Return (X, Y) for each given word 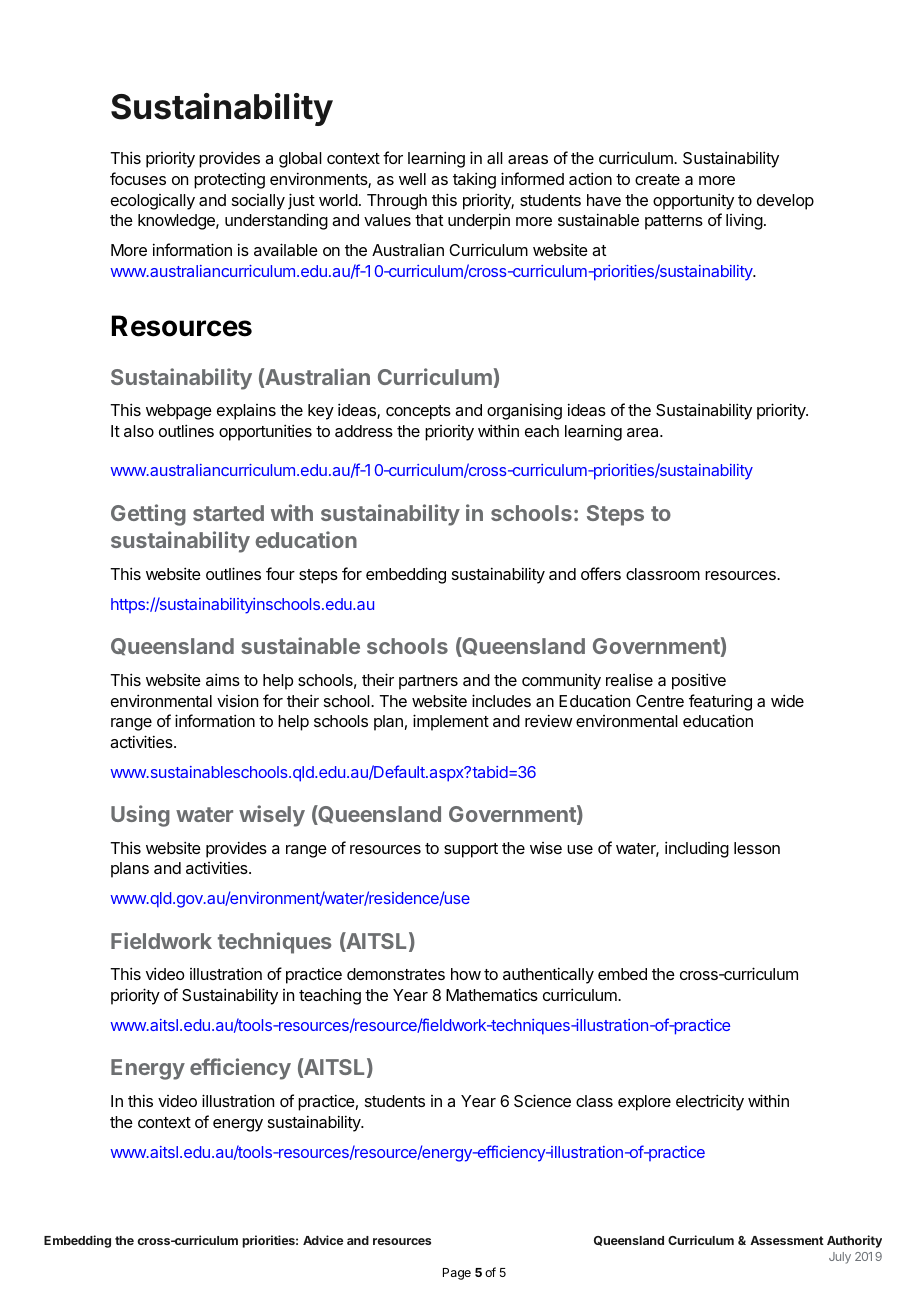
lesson (757, 848)
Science (542, 1100)
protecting (229, 180)
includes (501, 700)
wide (787, 700)
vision (237, 700)
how (466, 974)
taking (474, 180)
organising (524, 411)
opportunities (265, 432)
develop (785, 202)
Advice (323, 1240)
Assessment (787, 1240)
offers (601, 573)
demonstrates (396, 974)
